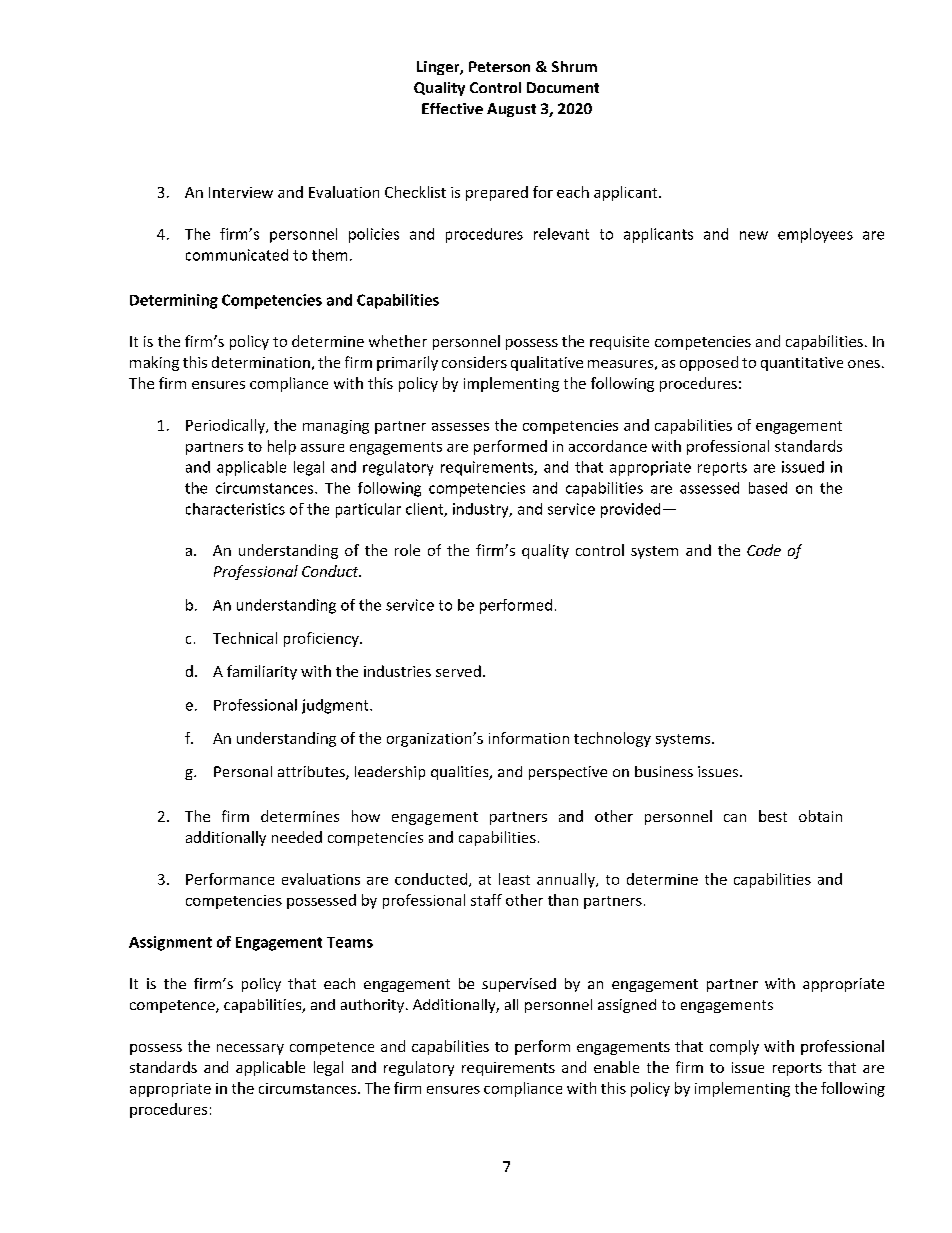  Describe the element at coordinates (754, 235) in the screenshot. I see `new` at that location.
